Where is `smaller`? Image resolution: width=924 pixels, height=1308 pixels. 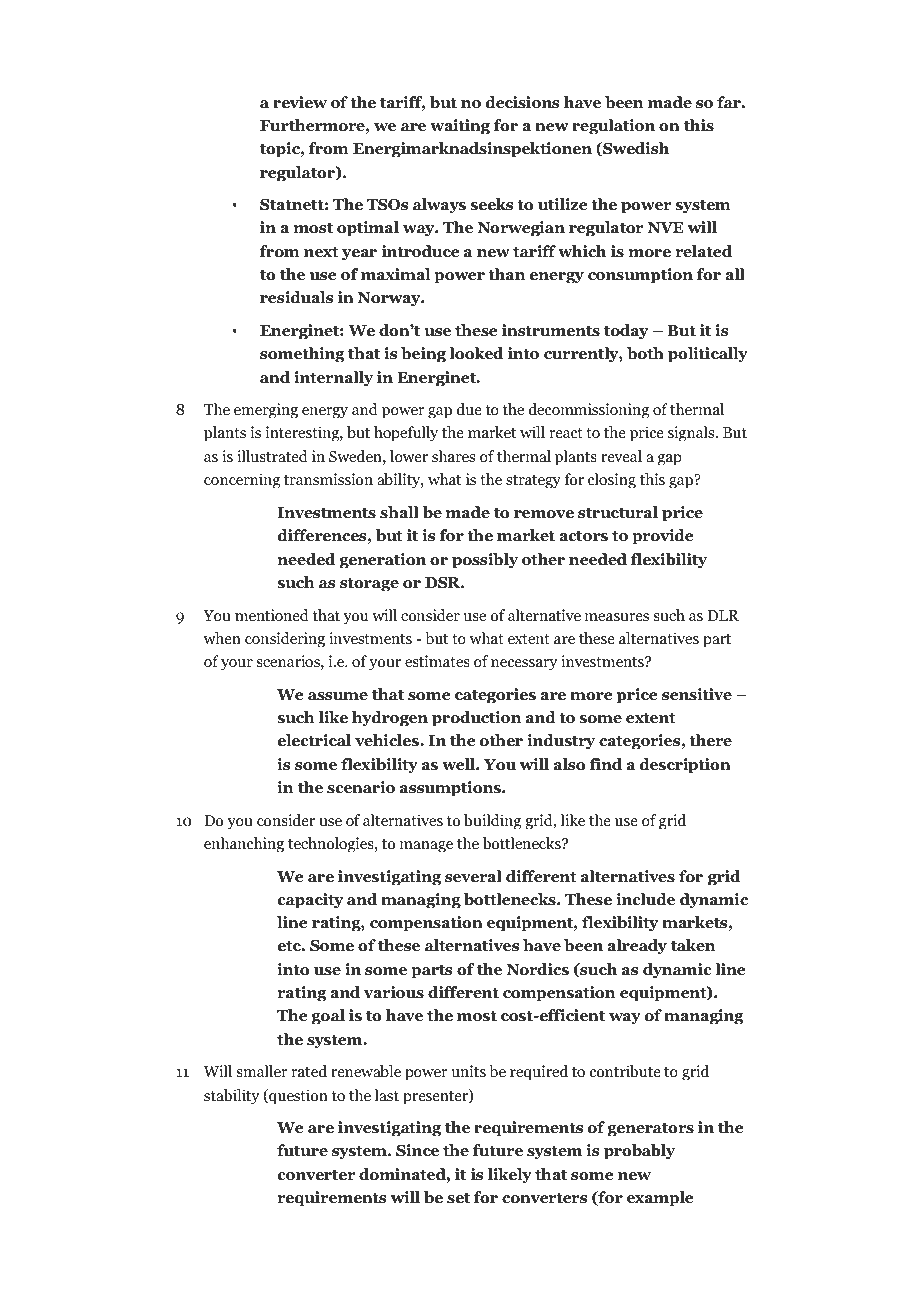
smaller is located at coordinates (262, 1071).
